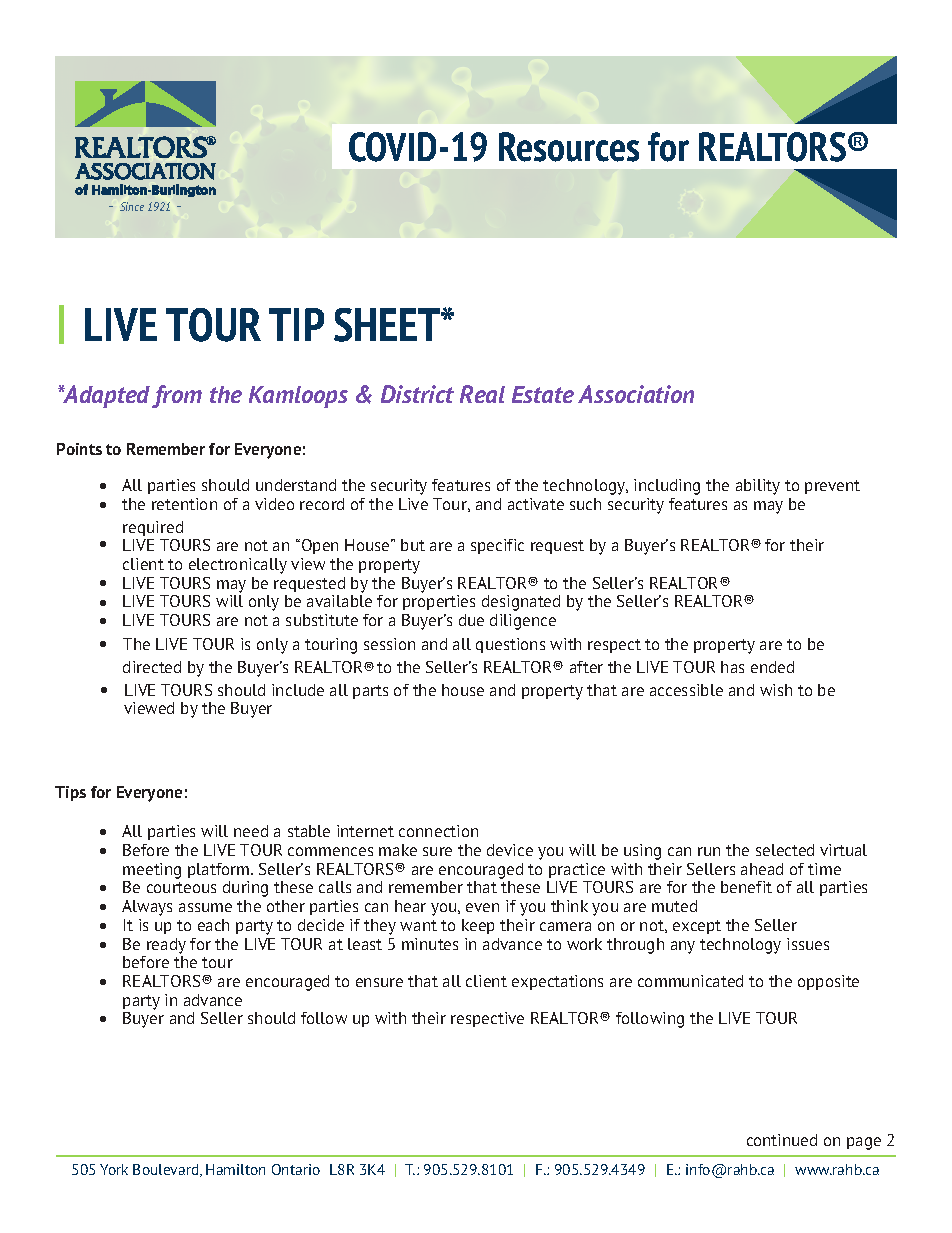  I want to click on Resources, so click(569, 147).
